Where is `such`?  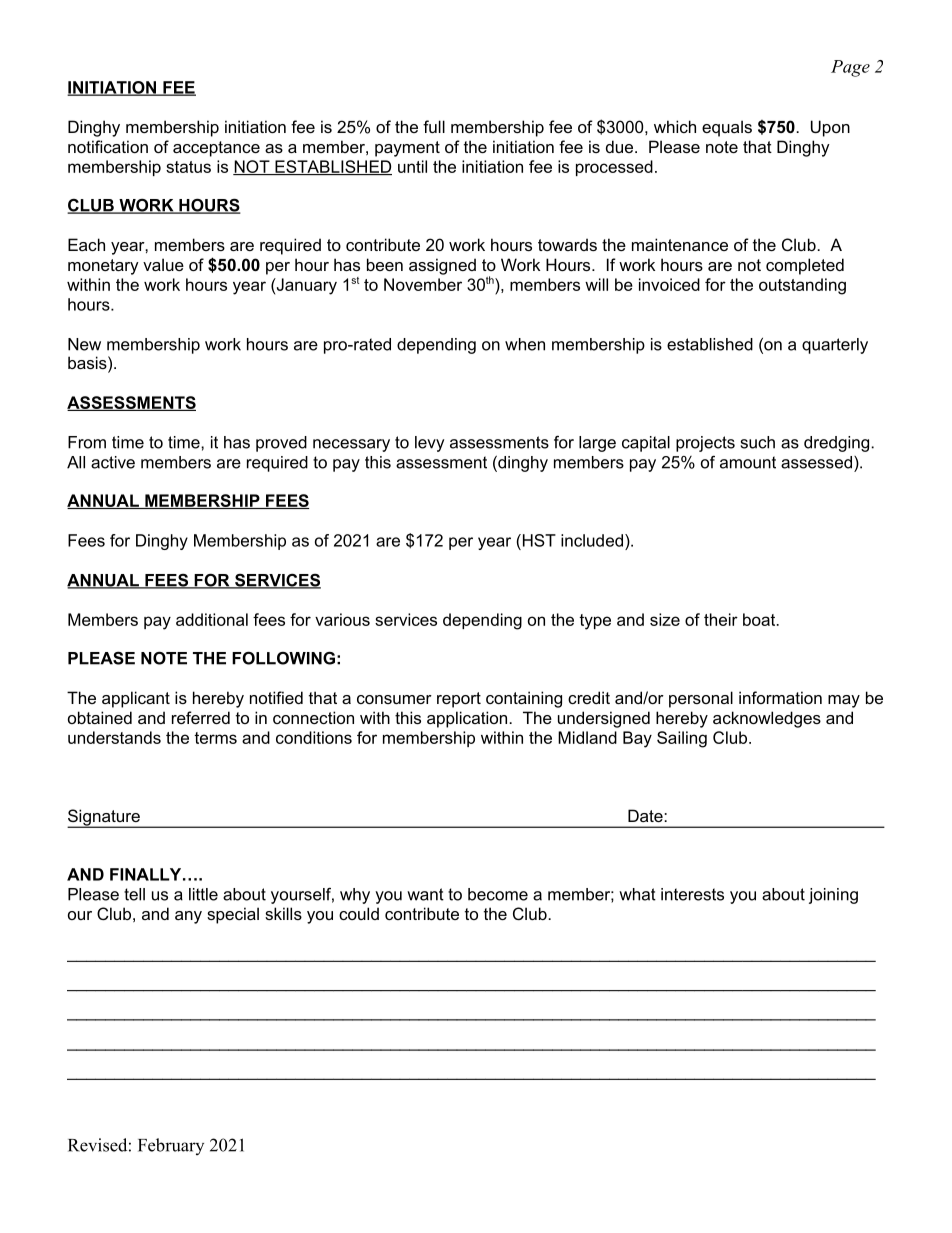
such is located at coordinates (758, 442).
